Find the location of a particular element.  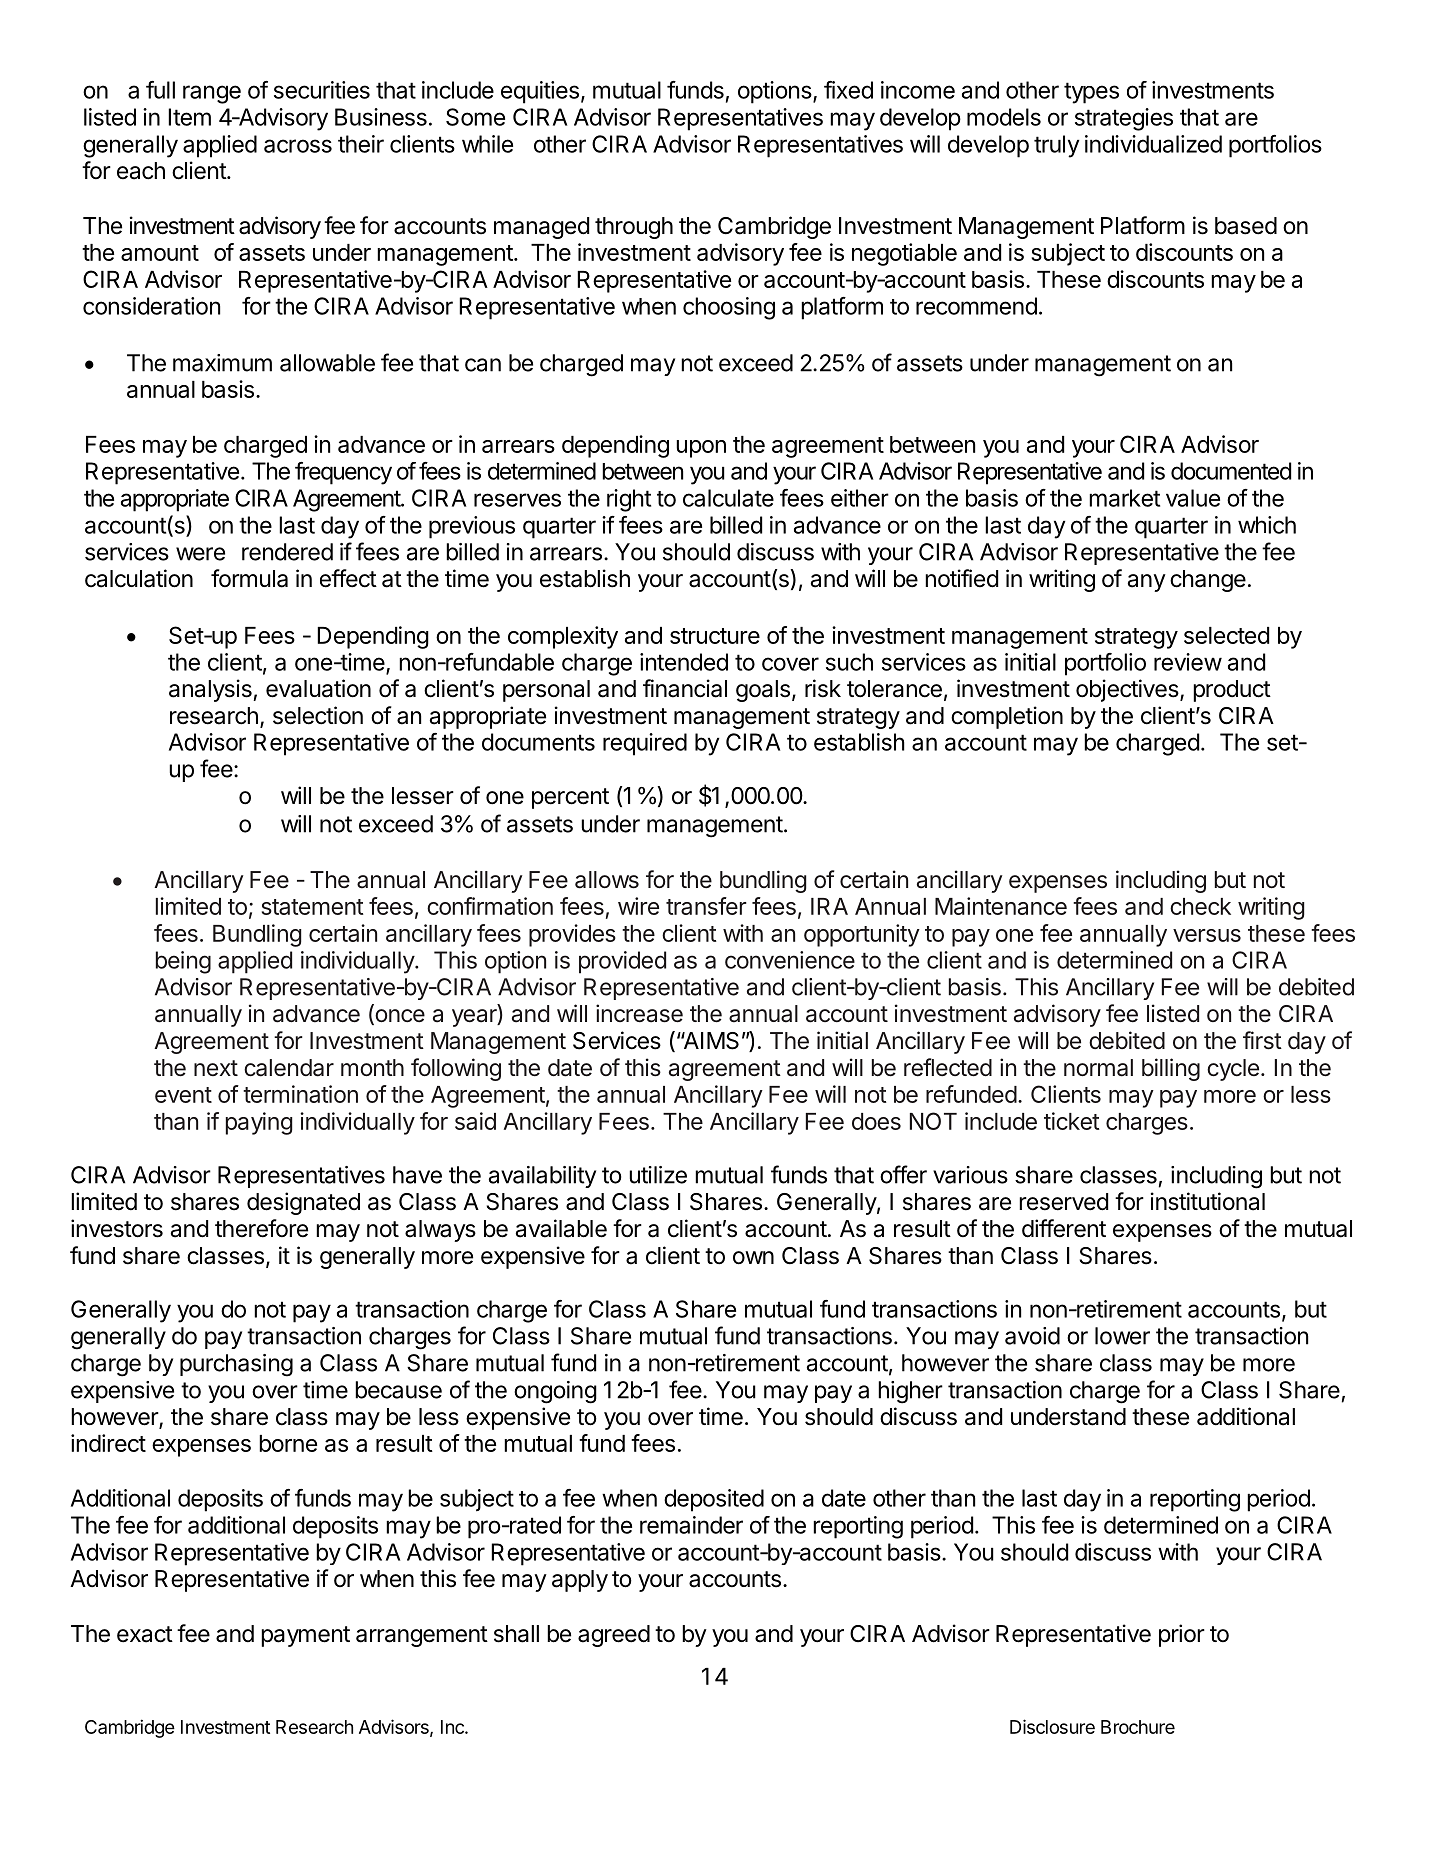

agreed is located at coordinates (614, 1636).
